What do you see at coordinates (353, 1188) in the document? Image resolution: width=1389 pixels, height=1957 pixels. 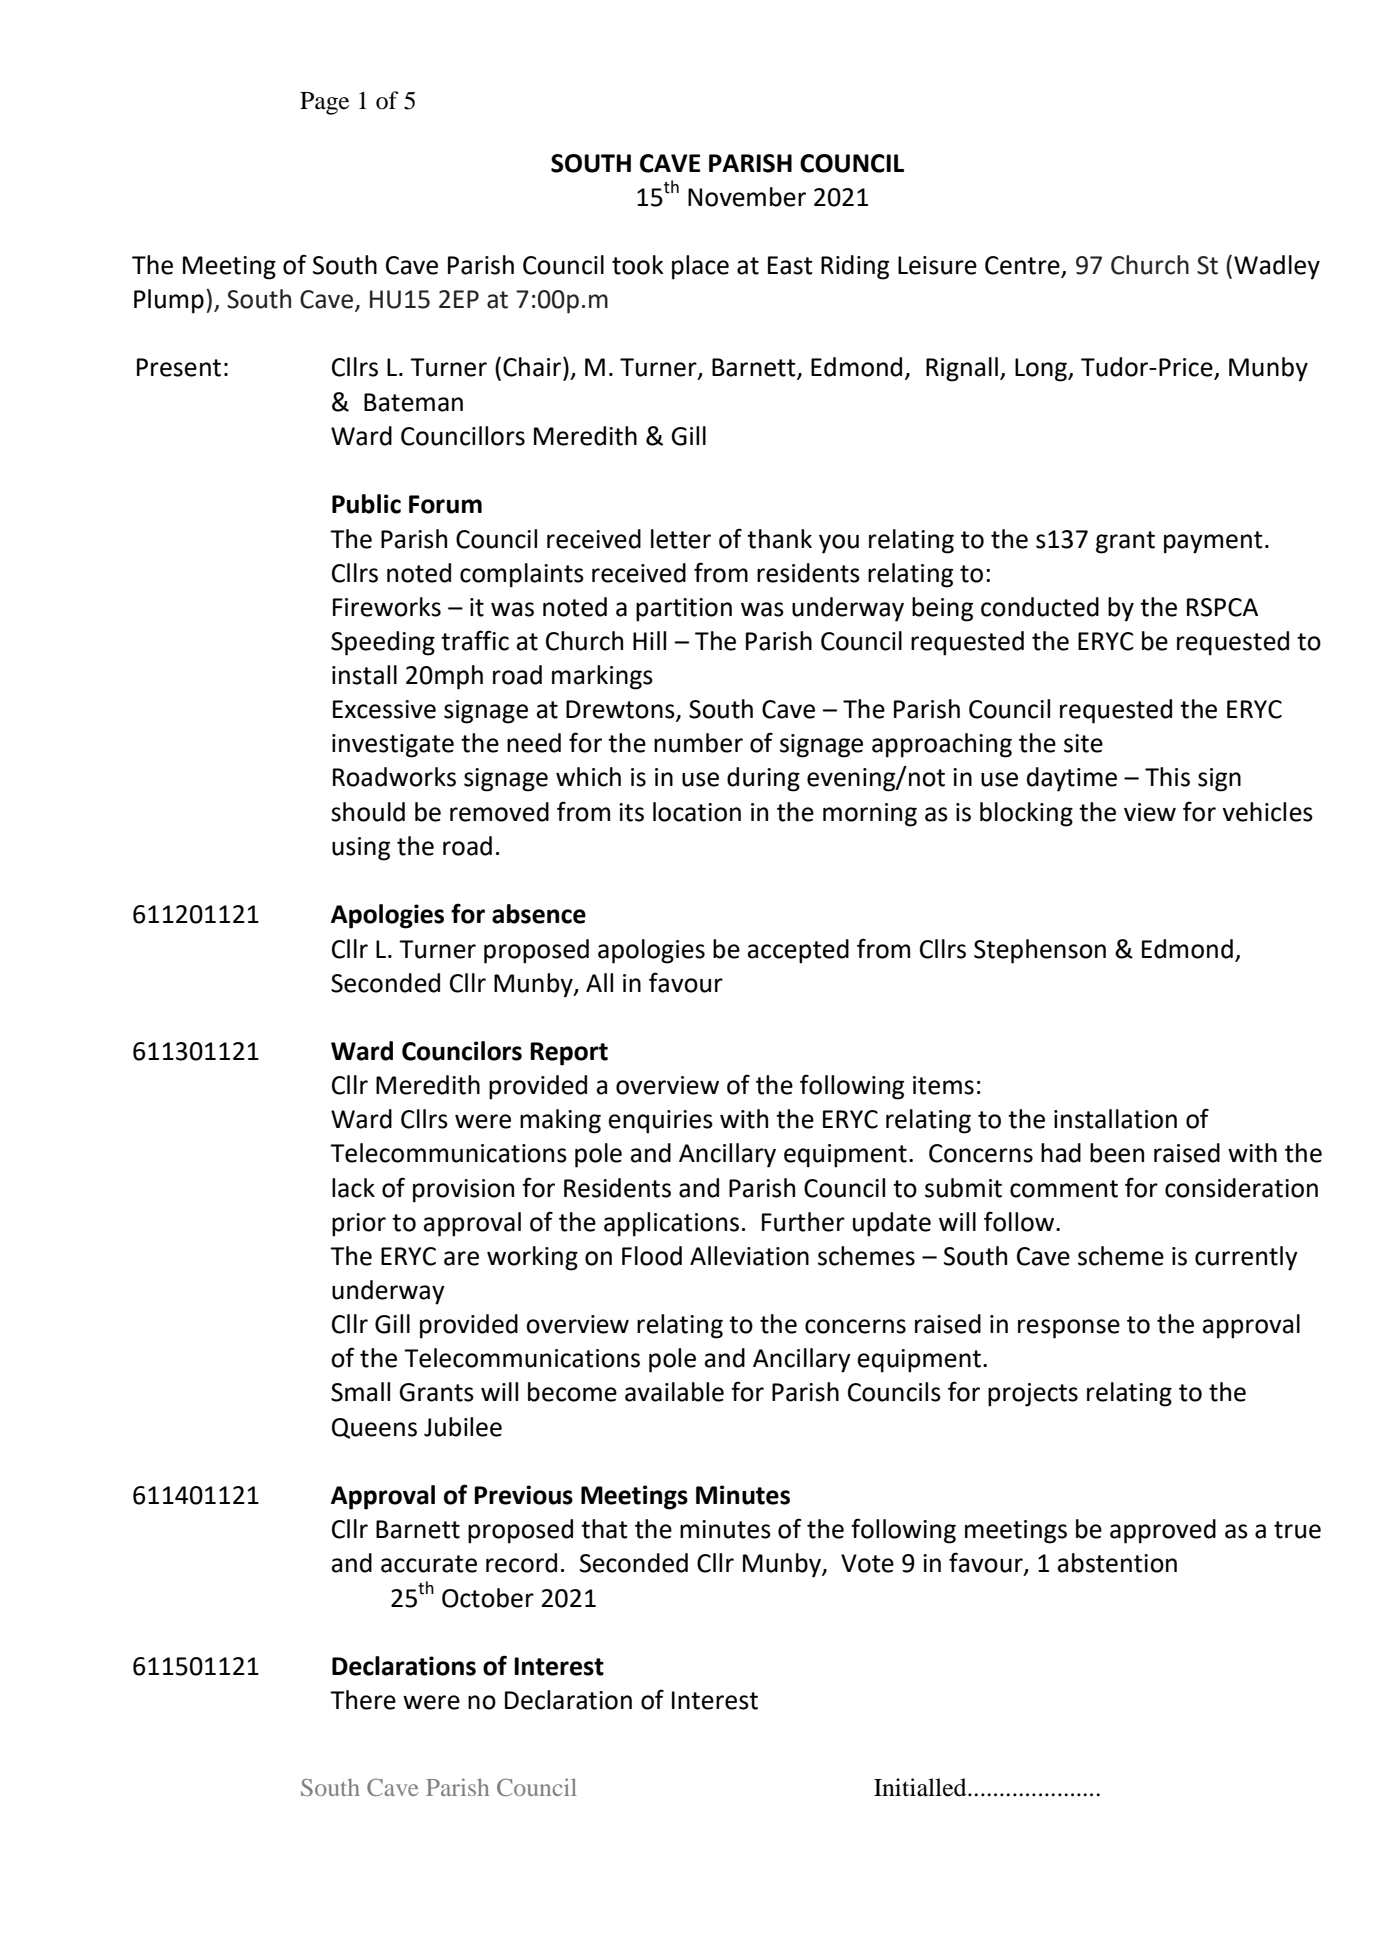 I see `lack` at bounding box center [353, 1188].
